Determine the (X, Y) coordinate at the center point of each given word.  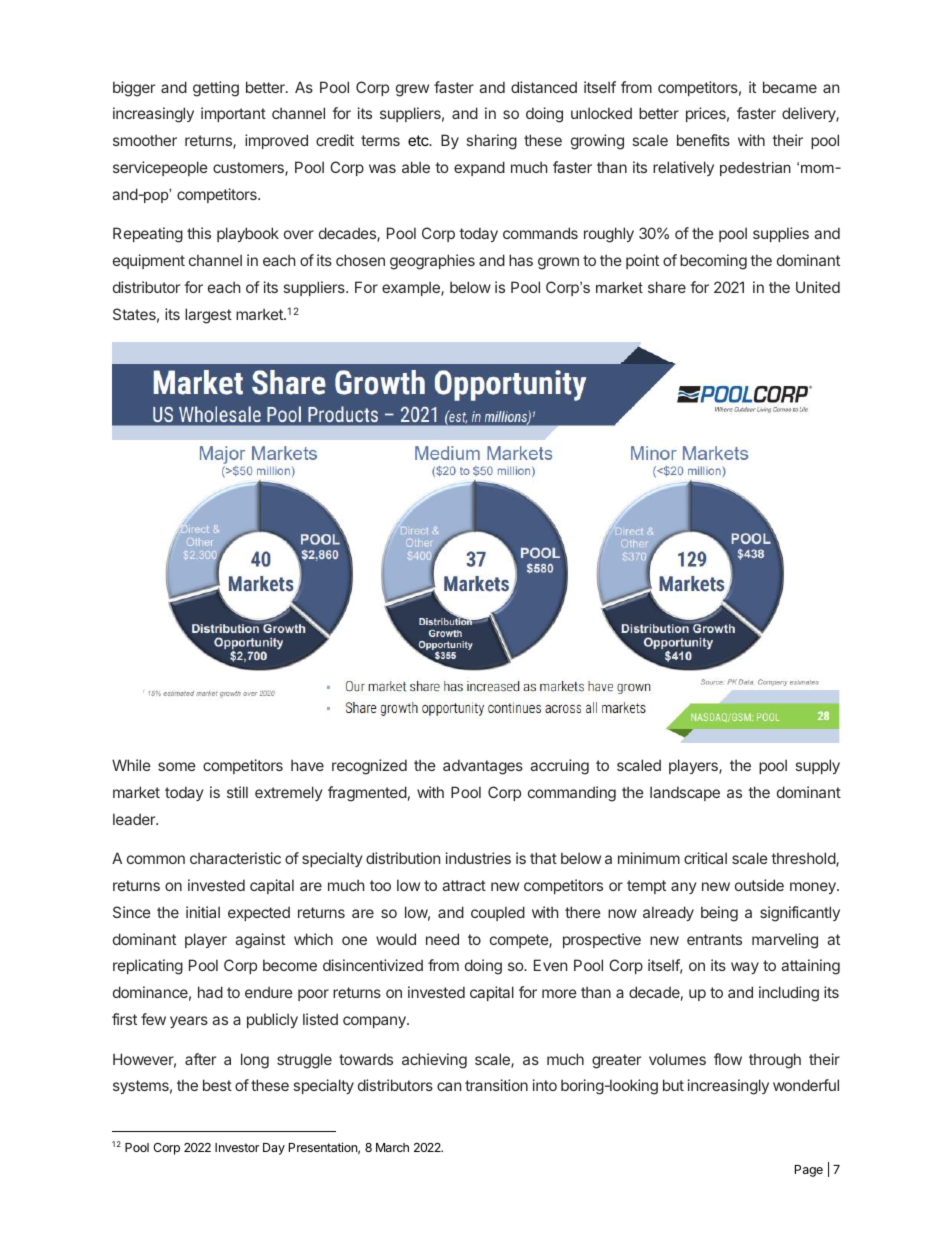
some (177, 766)
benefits (703, 140)
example (412, 288)
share (667, 287)
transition (496, 1085)
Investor (237, 1147)
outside (759, 885)
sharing (492, 142)
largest (208, 316)
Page (809, 1171)
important (233, 114)
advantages (483, 767)
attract (464, 885)
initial (203, 912)
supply (818, 766)
